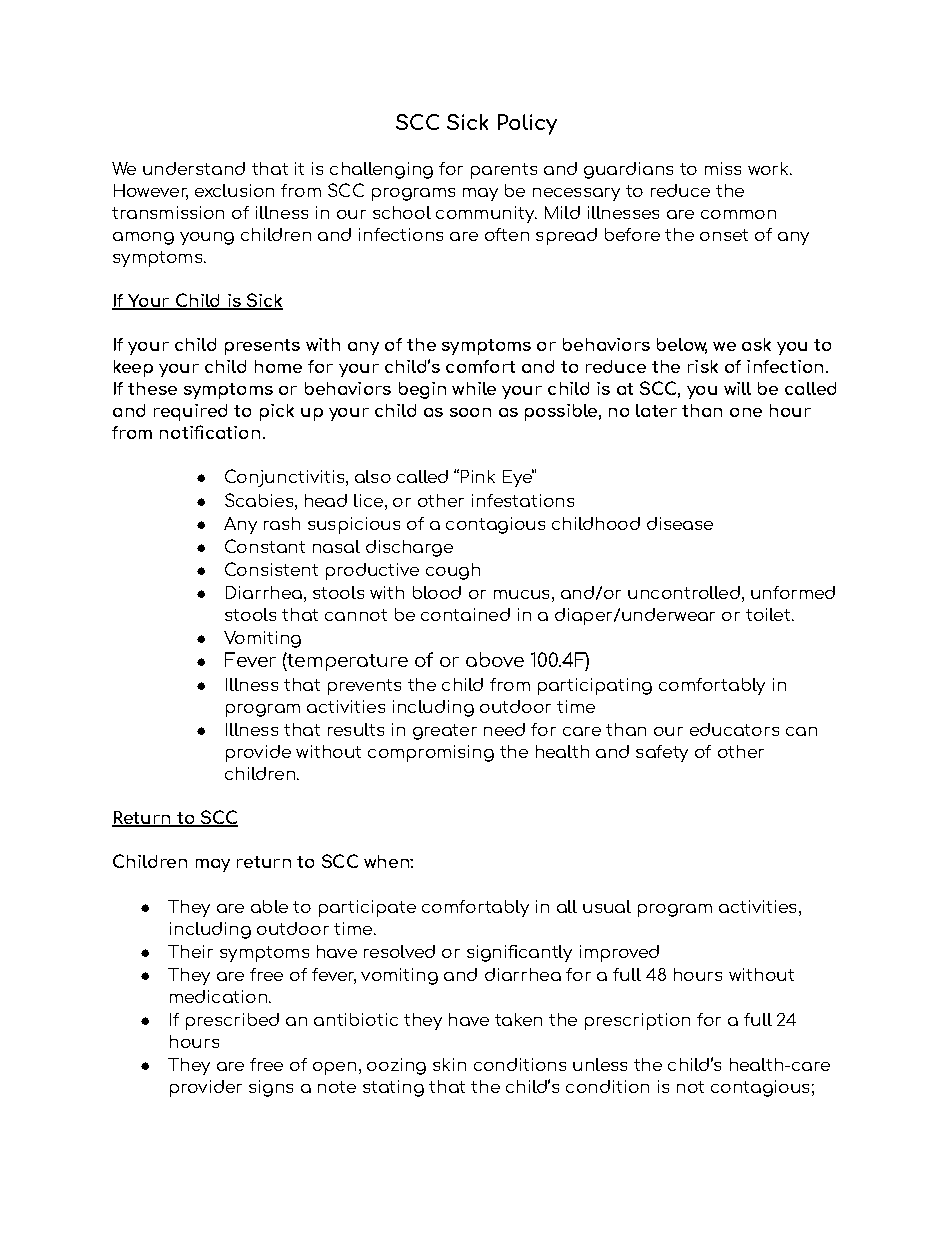 The width and height of the page is (952, 1233). What do you see at coordinates (194, 168) in the page?
I see `understand` at bounding box center [194, 168].
